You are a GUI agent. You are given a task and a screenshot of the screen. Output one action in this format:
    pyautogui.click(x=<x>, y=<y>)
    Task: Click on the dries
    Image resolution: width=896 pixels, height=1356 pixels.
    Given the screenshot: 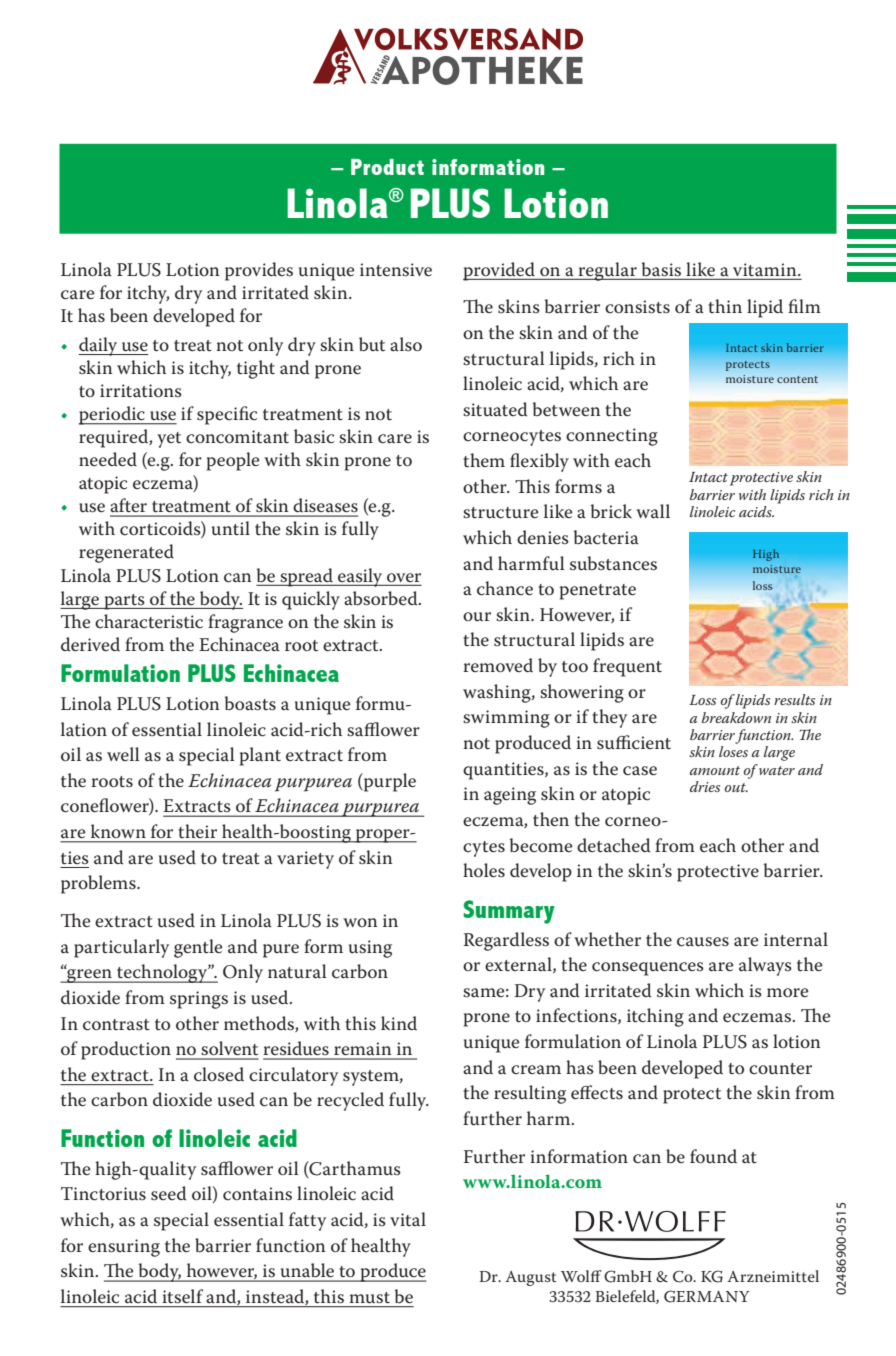 What is the action you would take?
    pyautogui.click(x=705, y=786)
